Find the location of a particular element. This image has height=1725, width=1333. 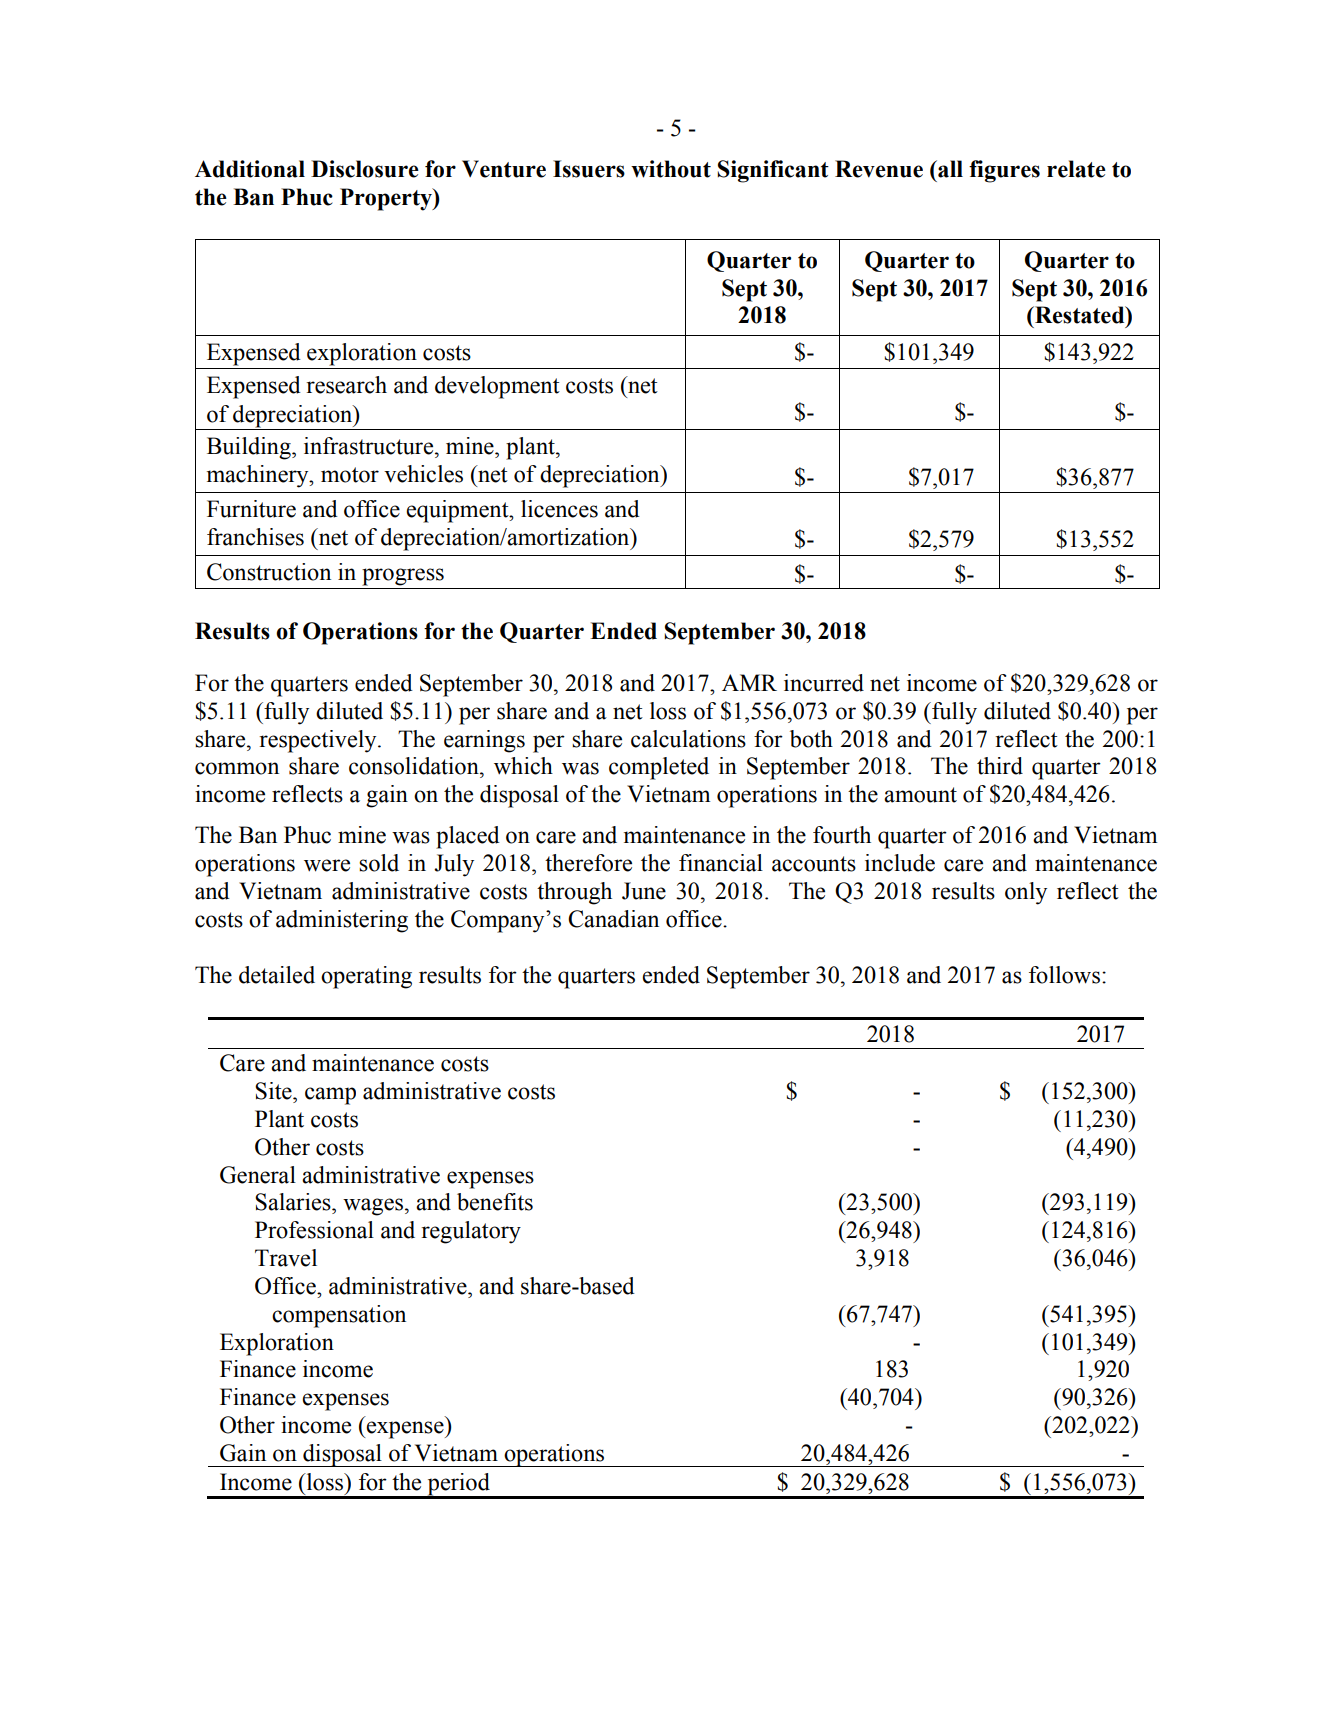

compensation is located at coordinates (339, 1316).
